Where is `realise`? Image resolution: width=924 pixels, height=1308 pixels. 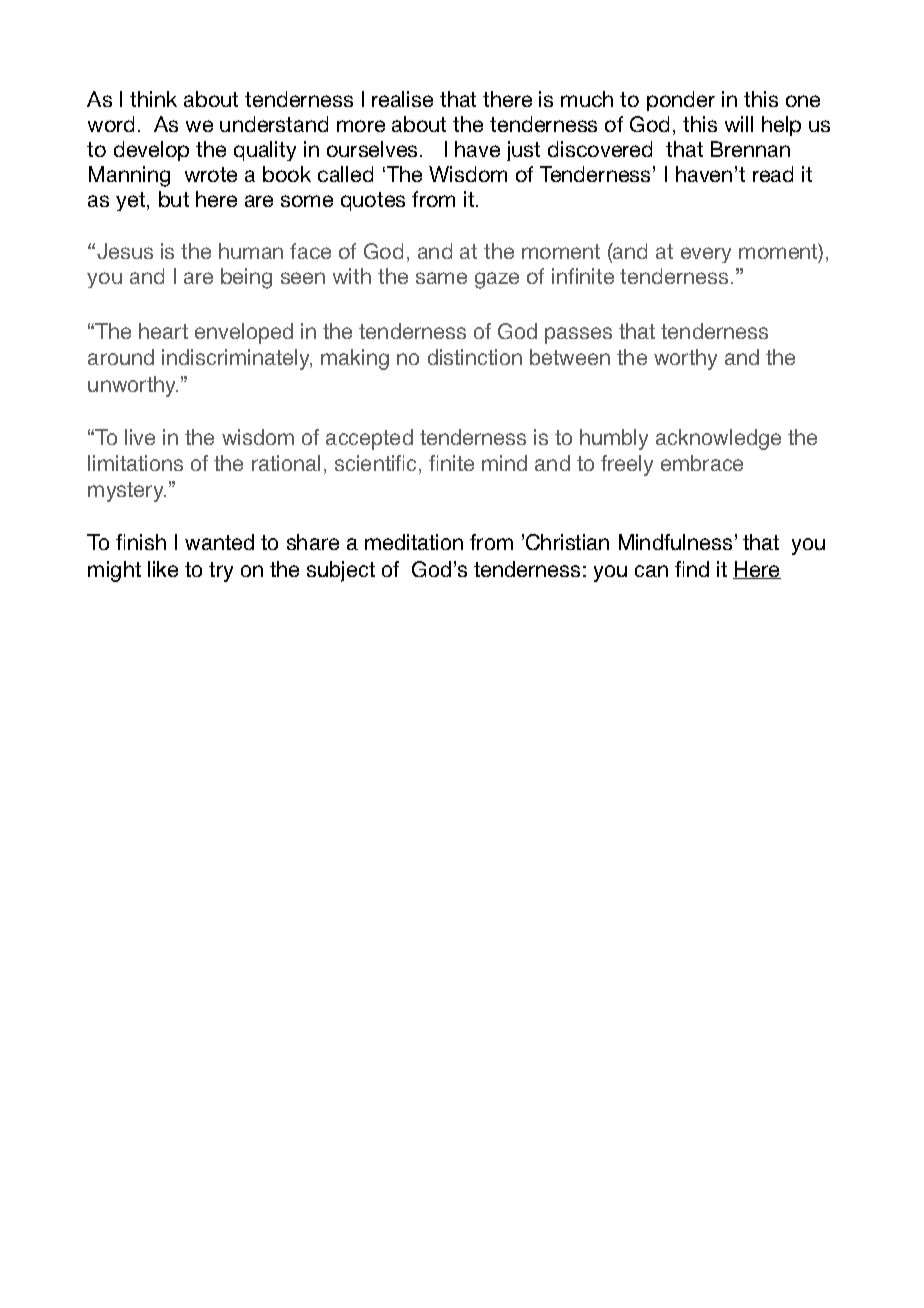
realise is located at coordinates (402, 99).
